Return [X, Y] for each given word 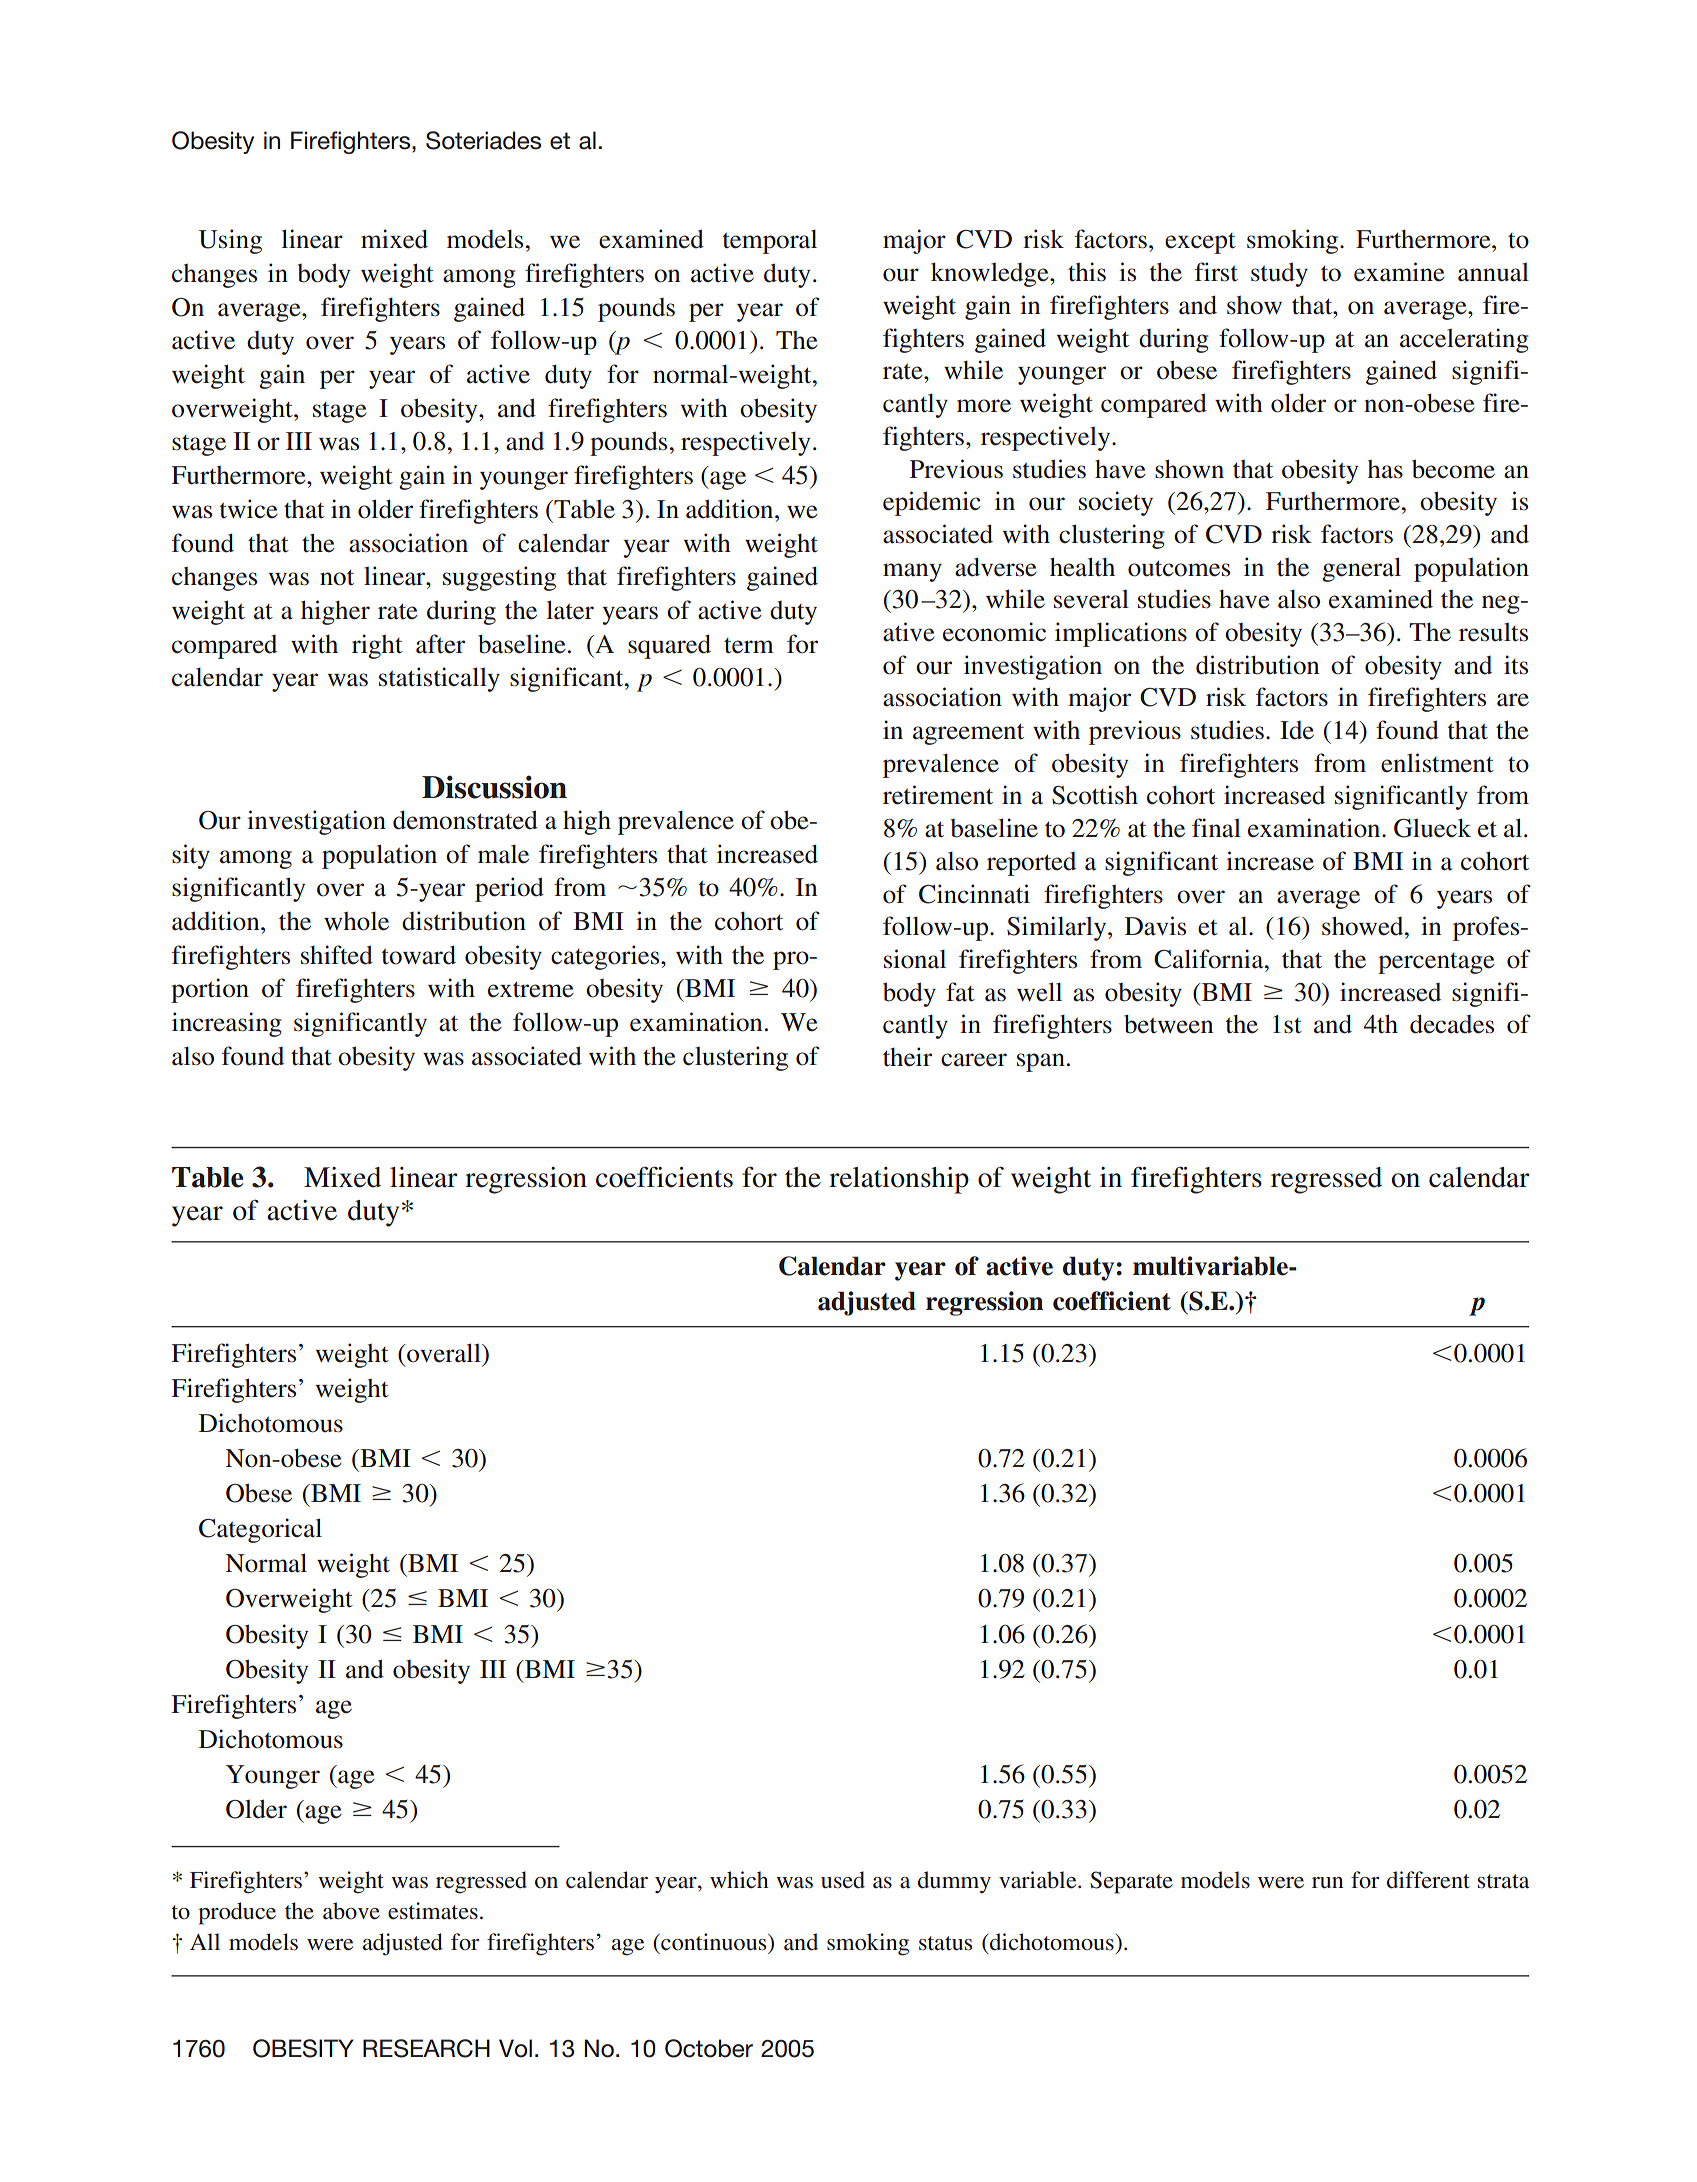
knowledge [991, 274]
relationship [899, 1180]
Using [230, 241]
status [945, 1943]
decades [1452, 1024]
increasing [226, 1024]
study [1279, 274]
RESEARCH [426, 2048]
